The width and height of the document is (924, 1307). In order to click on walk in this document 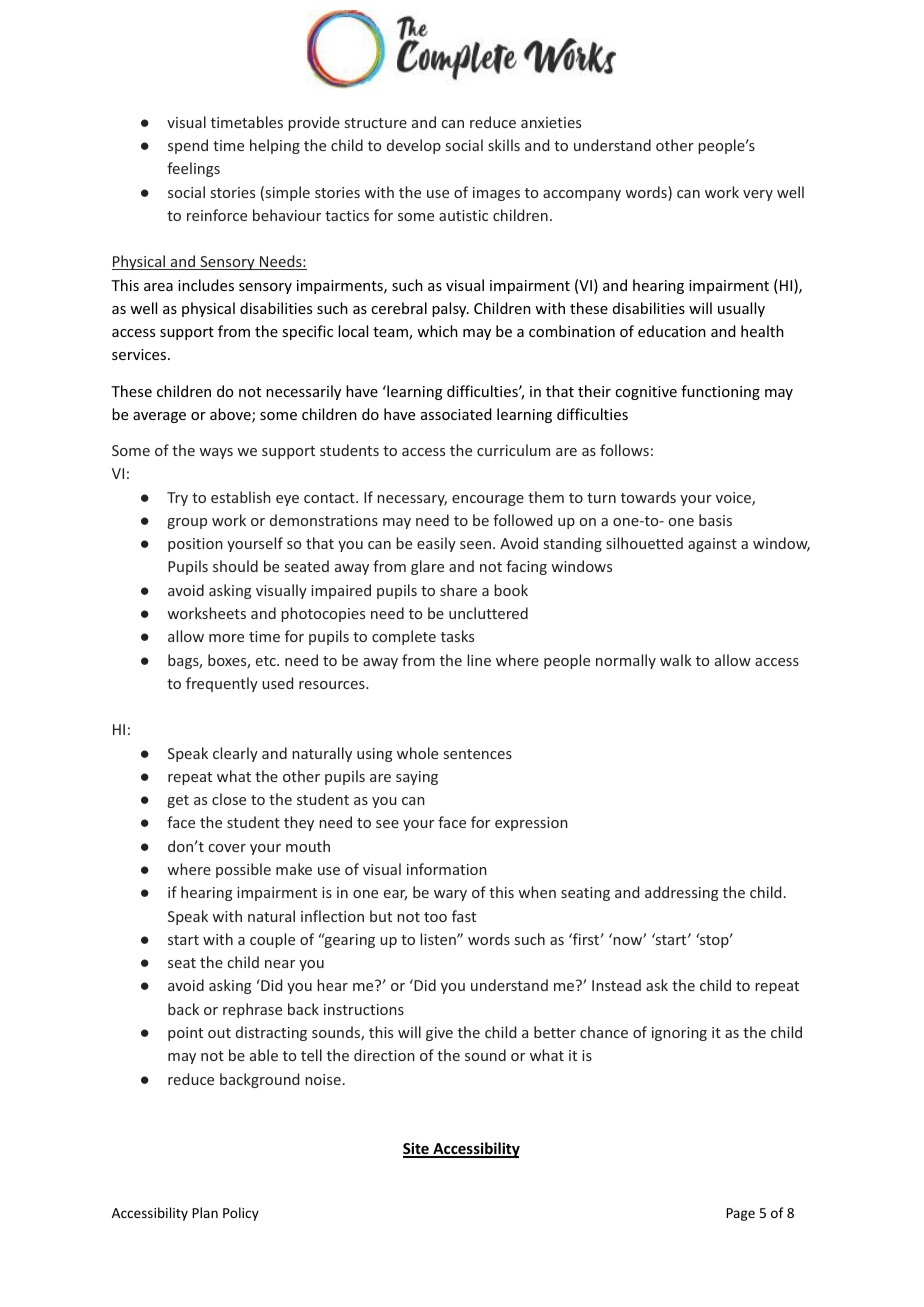, I will do `click(676, 660)`.
